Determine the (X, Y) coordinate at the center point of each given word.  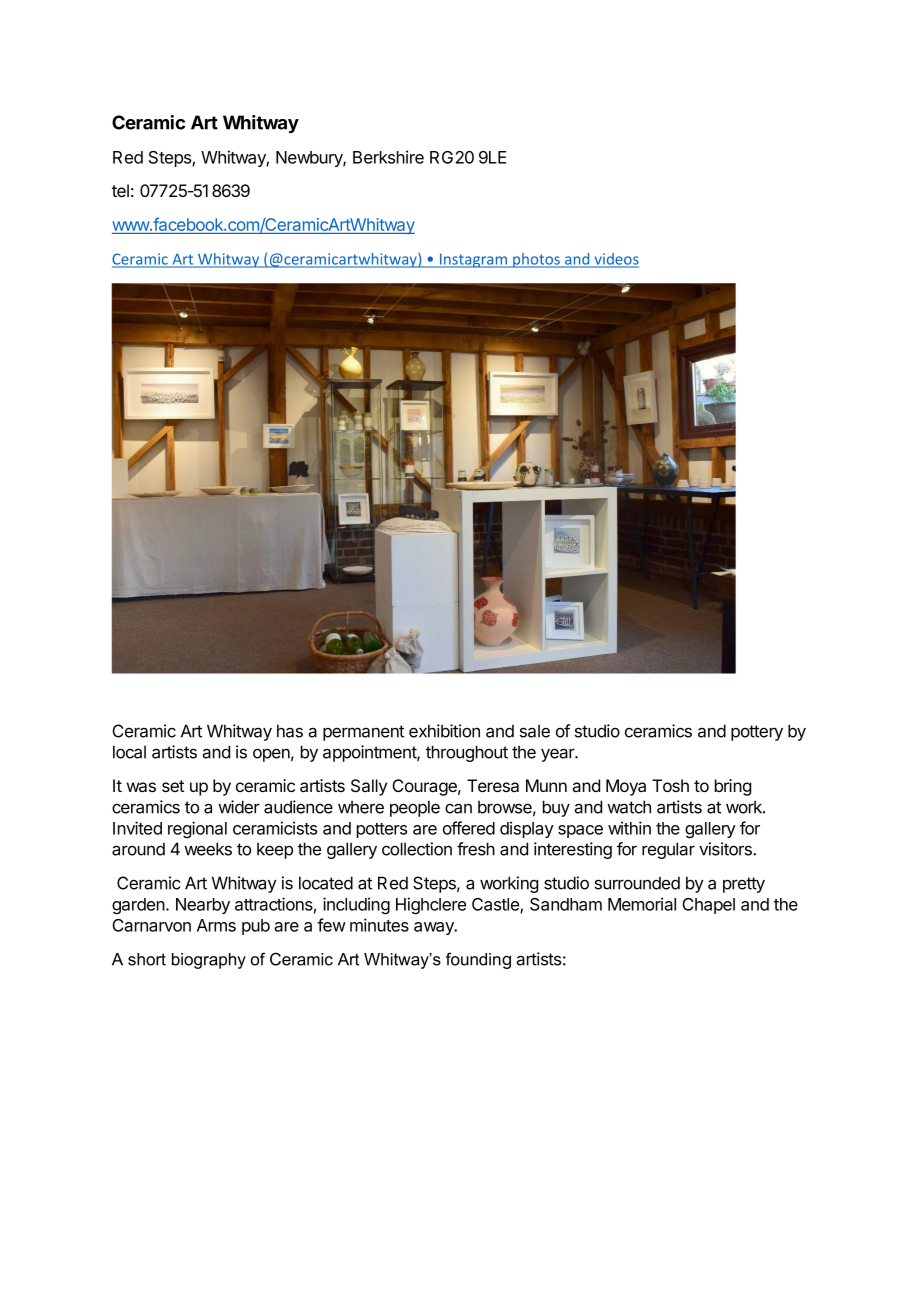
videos (615, 260)
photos (536, 260)
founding (478, 960)
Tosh (670, 785)
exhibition (444, 731)
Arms (216, 925)
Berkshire (388, 157)
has (290, 731)
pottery (757, 733)
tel (120, 190)
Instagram (473, 260)
